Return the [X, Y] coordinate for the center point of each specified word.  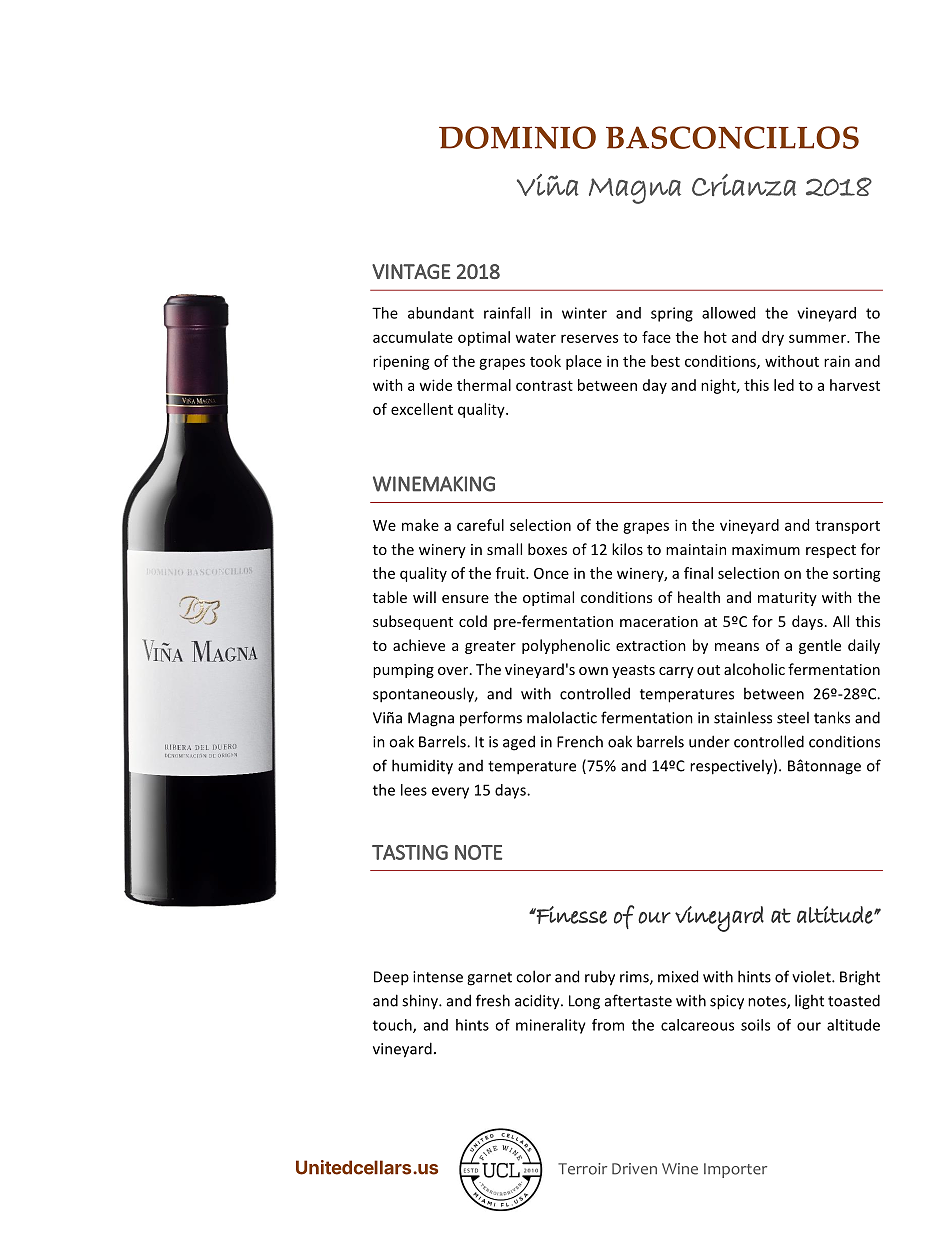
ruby [600, 978]
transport [847, 527]
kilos [627, 549]
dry [773, 338]
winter [584, 313]
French [580, 741]
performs [491, 719]
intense [438, 977]
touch [393, 1026]
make [420, 525]
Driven [634, 1169]
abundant [441, 313]
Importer [735, 1170]
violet [812, 976]
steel [793, 717]
